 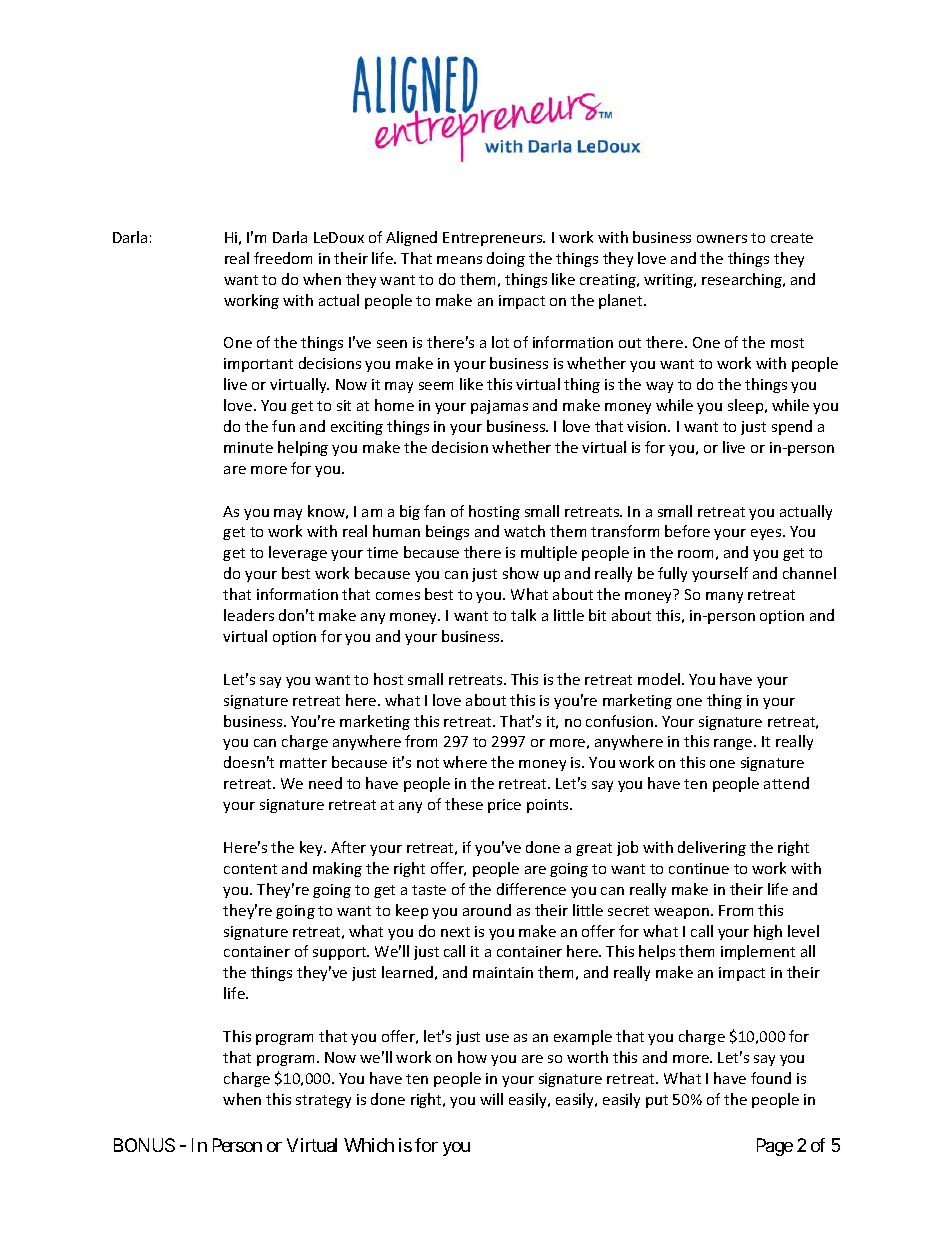 What do you see at coordinates (491, 1099) in the document?
I see `will` at bounding box center [491, 1099].
